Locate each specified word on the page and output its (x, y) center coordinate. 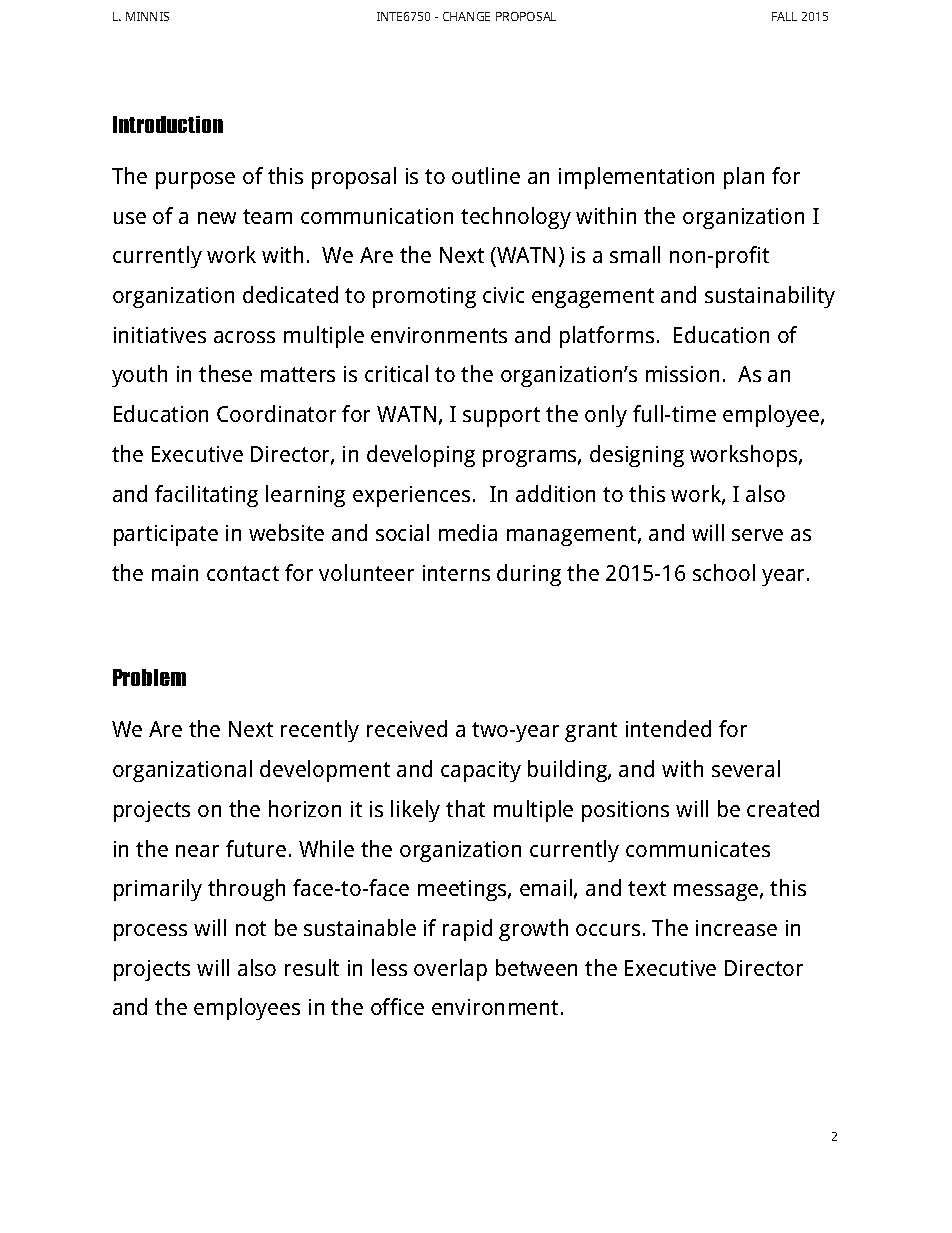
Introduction (168, 124)
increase (736, 928)
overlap (450, 970)
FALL (784, 16)
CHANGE (466, 16)
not (251, 928)
